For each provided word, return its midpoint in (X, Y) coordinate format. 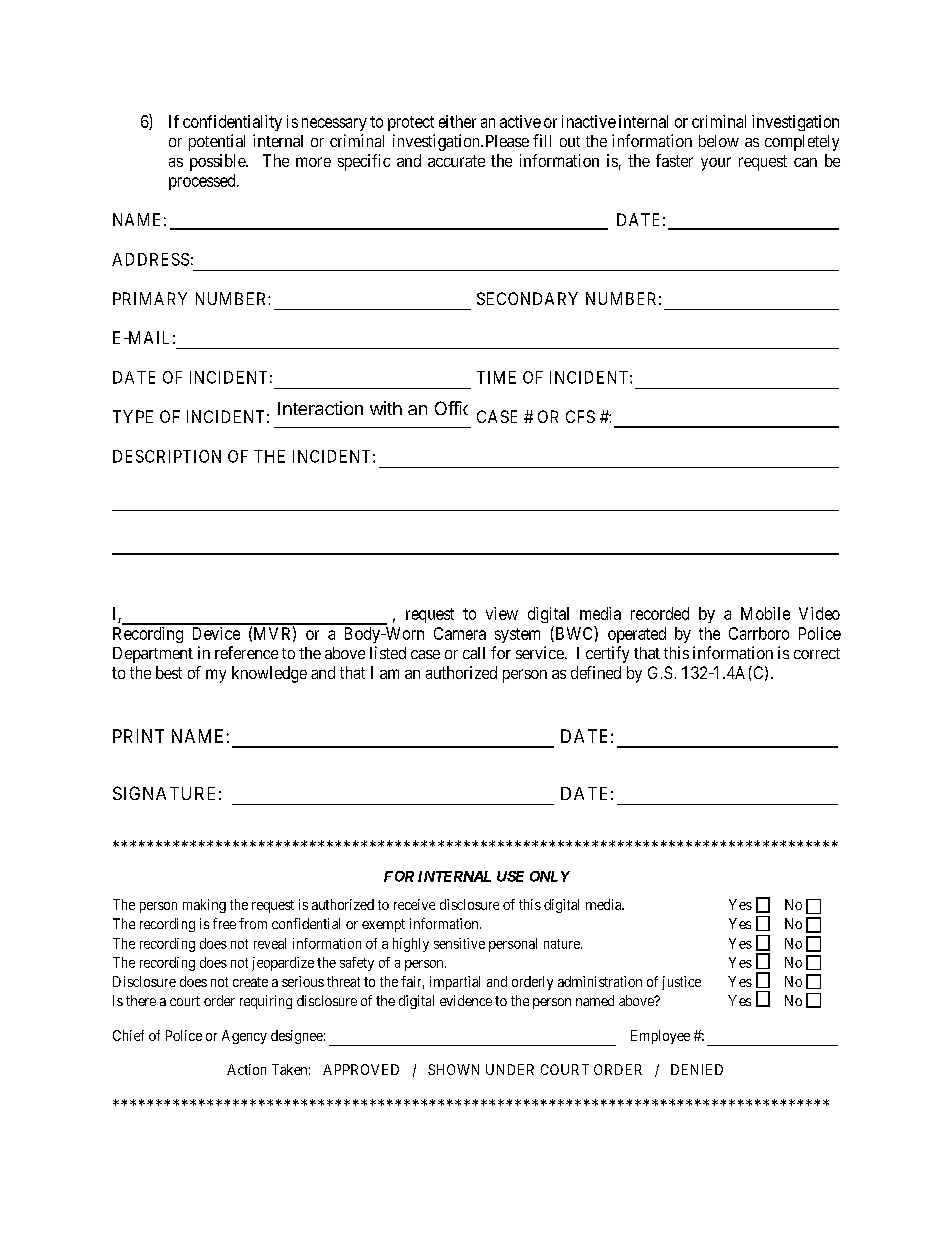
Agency (244, 1037)
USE (510, 876)
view (502, 613)
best (169, 672)
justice (681, 983)
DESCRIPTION (167, 456)
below (719, 141)
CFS (580, 416)
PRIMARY (150, 298)
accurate (456, 161)
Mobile (765, 613)
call (474, 653)
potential (217, 142)
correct (817, 653)
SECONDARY (527, 298)
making (204, 906)
